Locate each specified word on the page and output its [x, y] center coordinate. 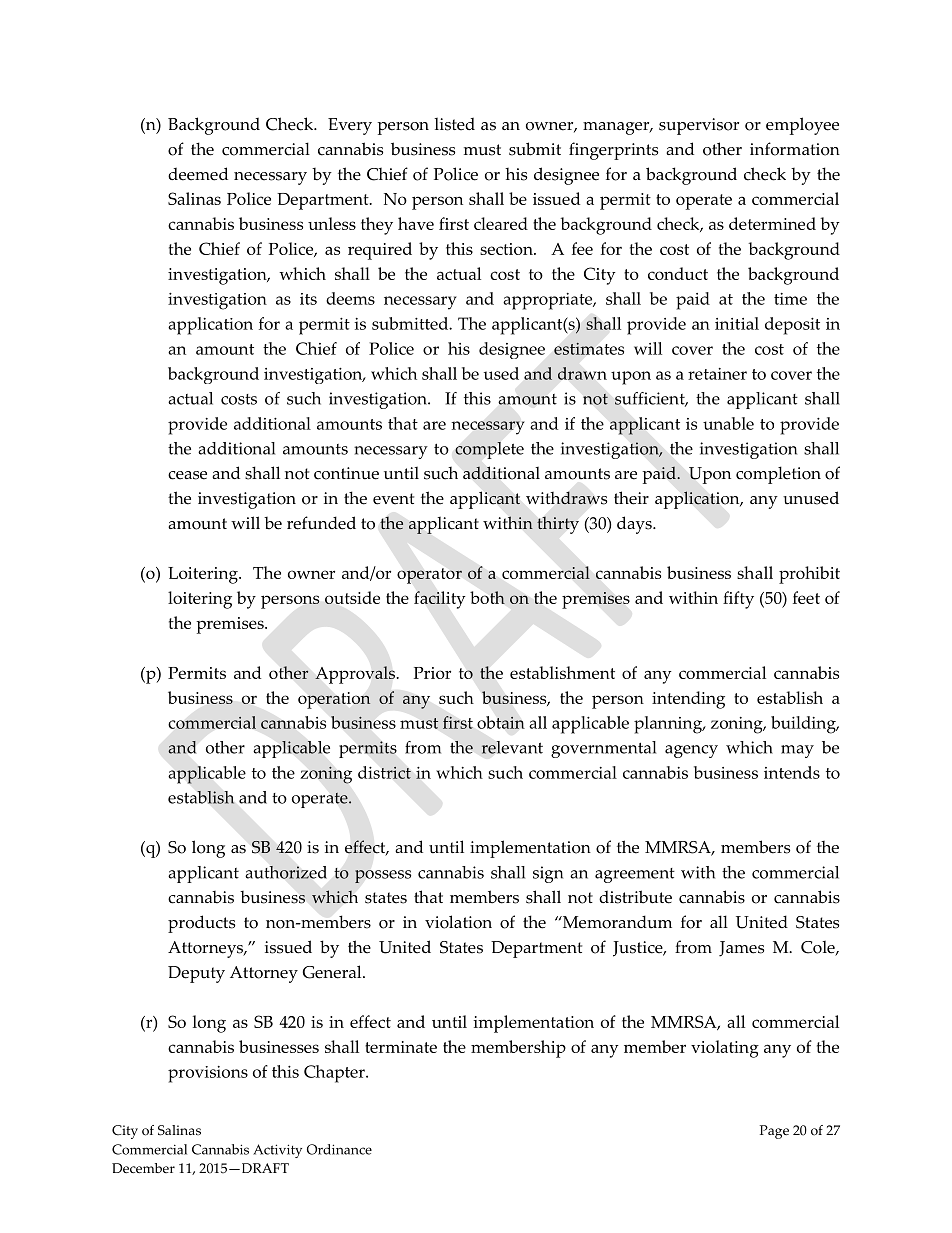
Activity [277, 1151]
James [741, 949]
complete [489, 450]
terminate [401, 1047]
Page [774, 1132]
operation [334, 700]
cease [187, 475]
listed [454, 124]
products [201, 924]
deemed [198, 174]
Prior [432, 673]
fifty [738, 600]
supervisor [699, 126]
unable [728, 423]
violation [458, 922]
